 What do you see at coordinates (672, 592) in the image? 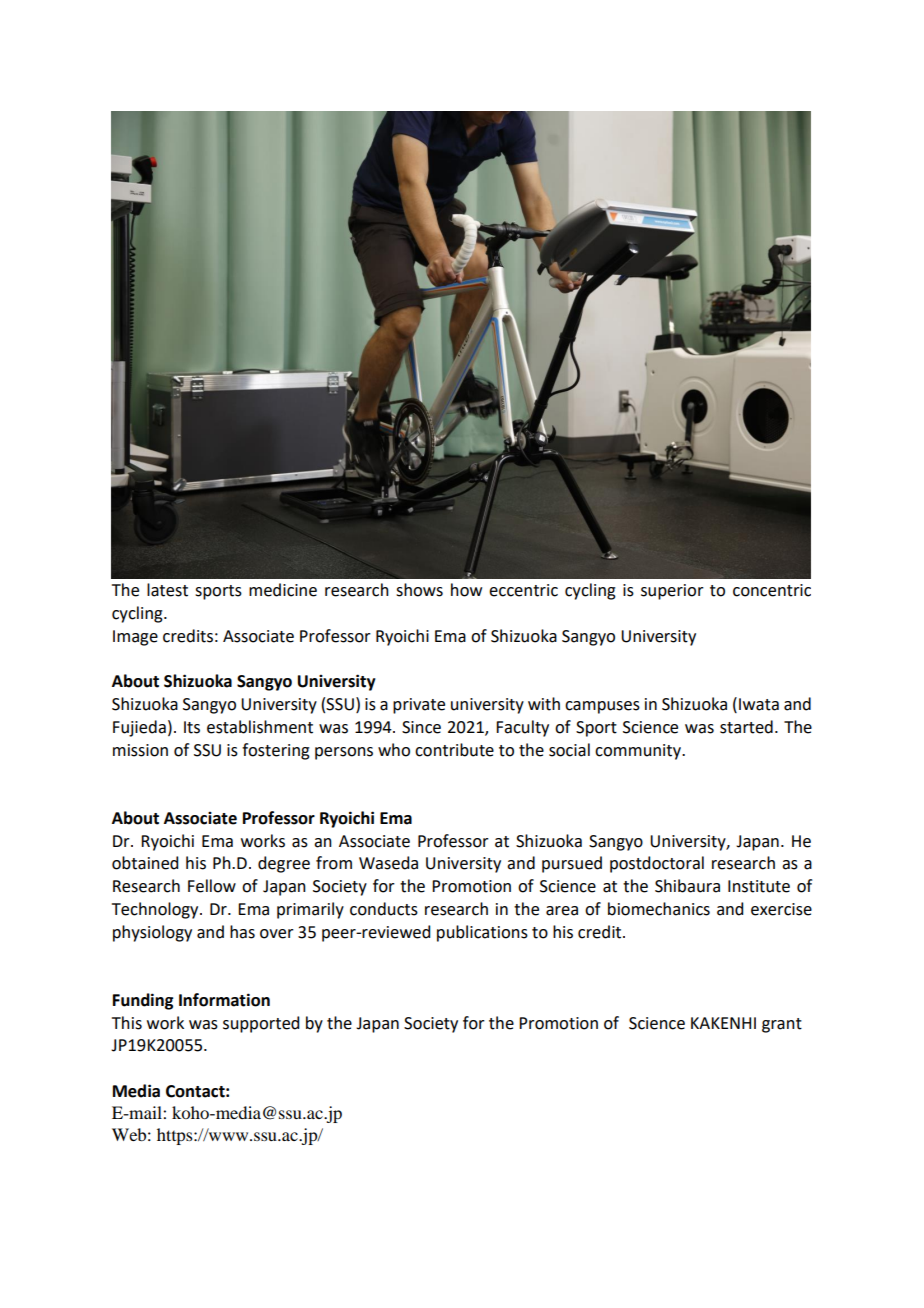
I see `superior` at bounding box center [672, 592].
